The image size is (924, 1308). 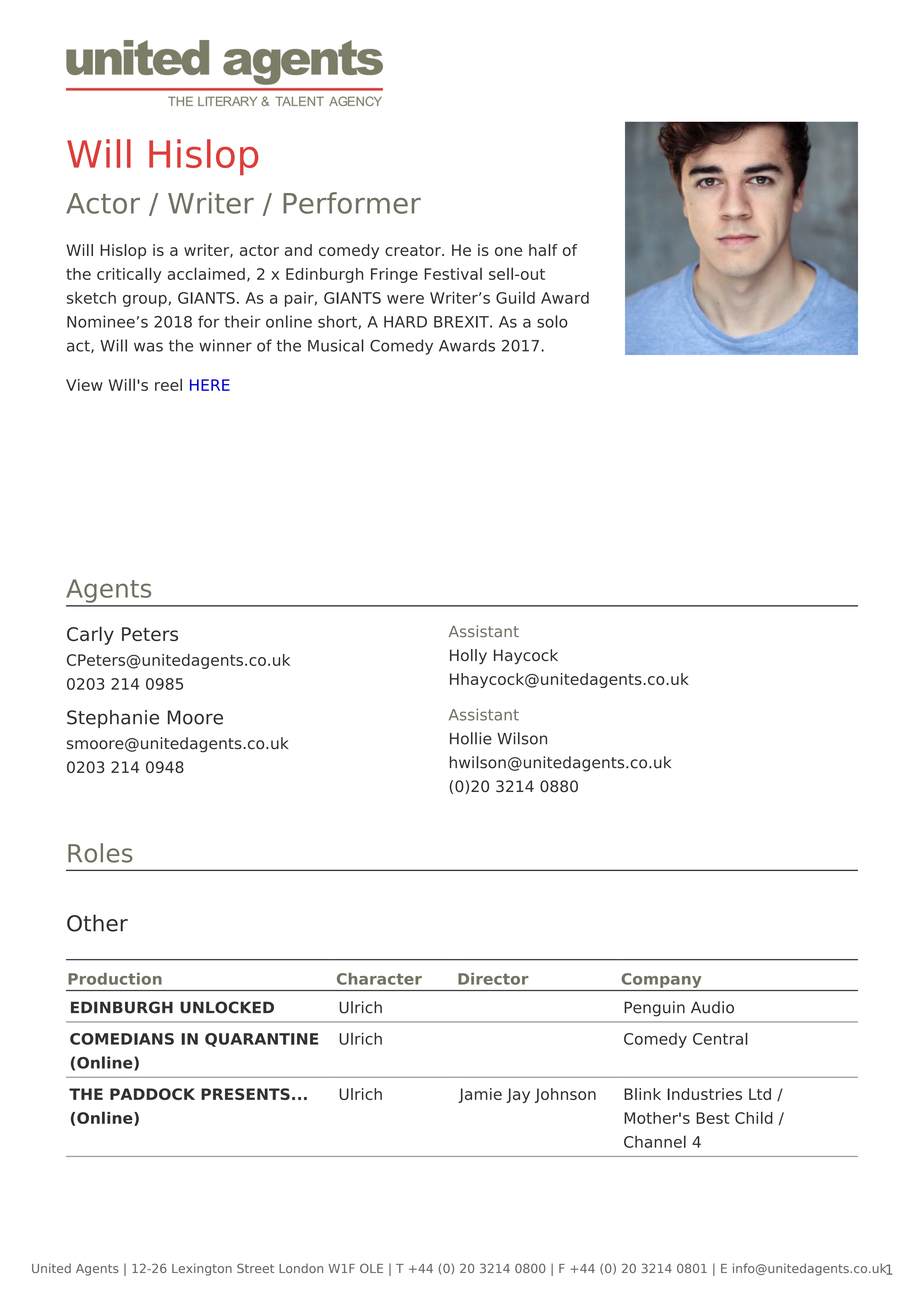 What do you see at coordinates (543, 250) in the image?
I see `half` at bounding box center [543, 250].
